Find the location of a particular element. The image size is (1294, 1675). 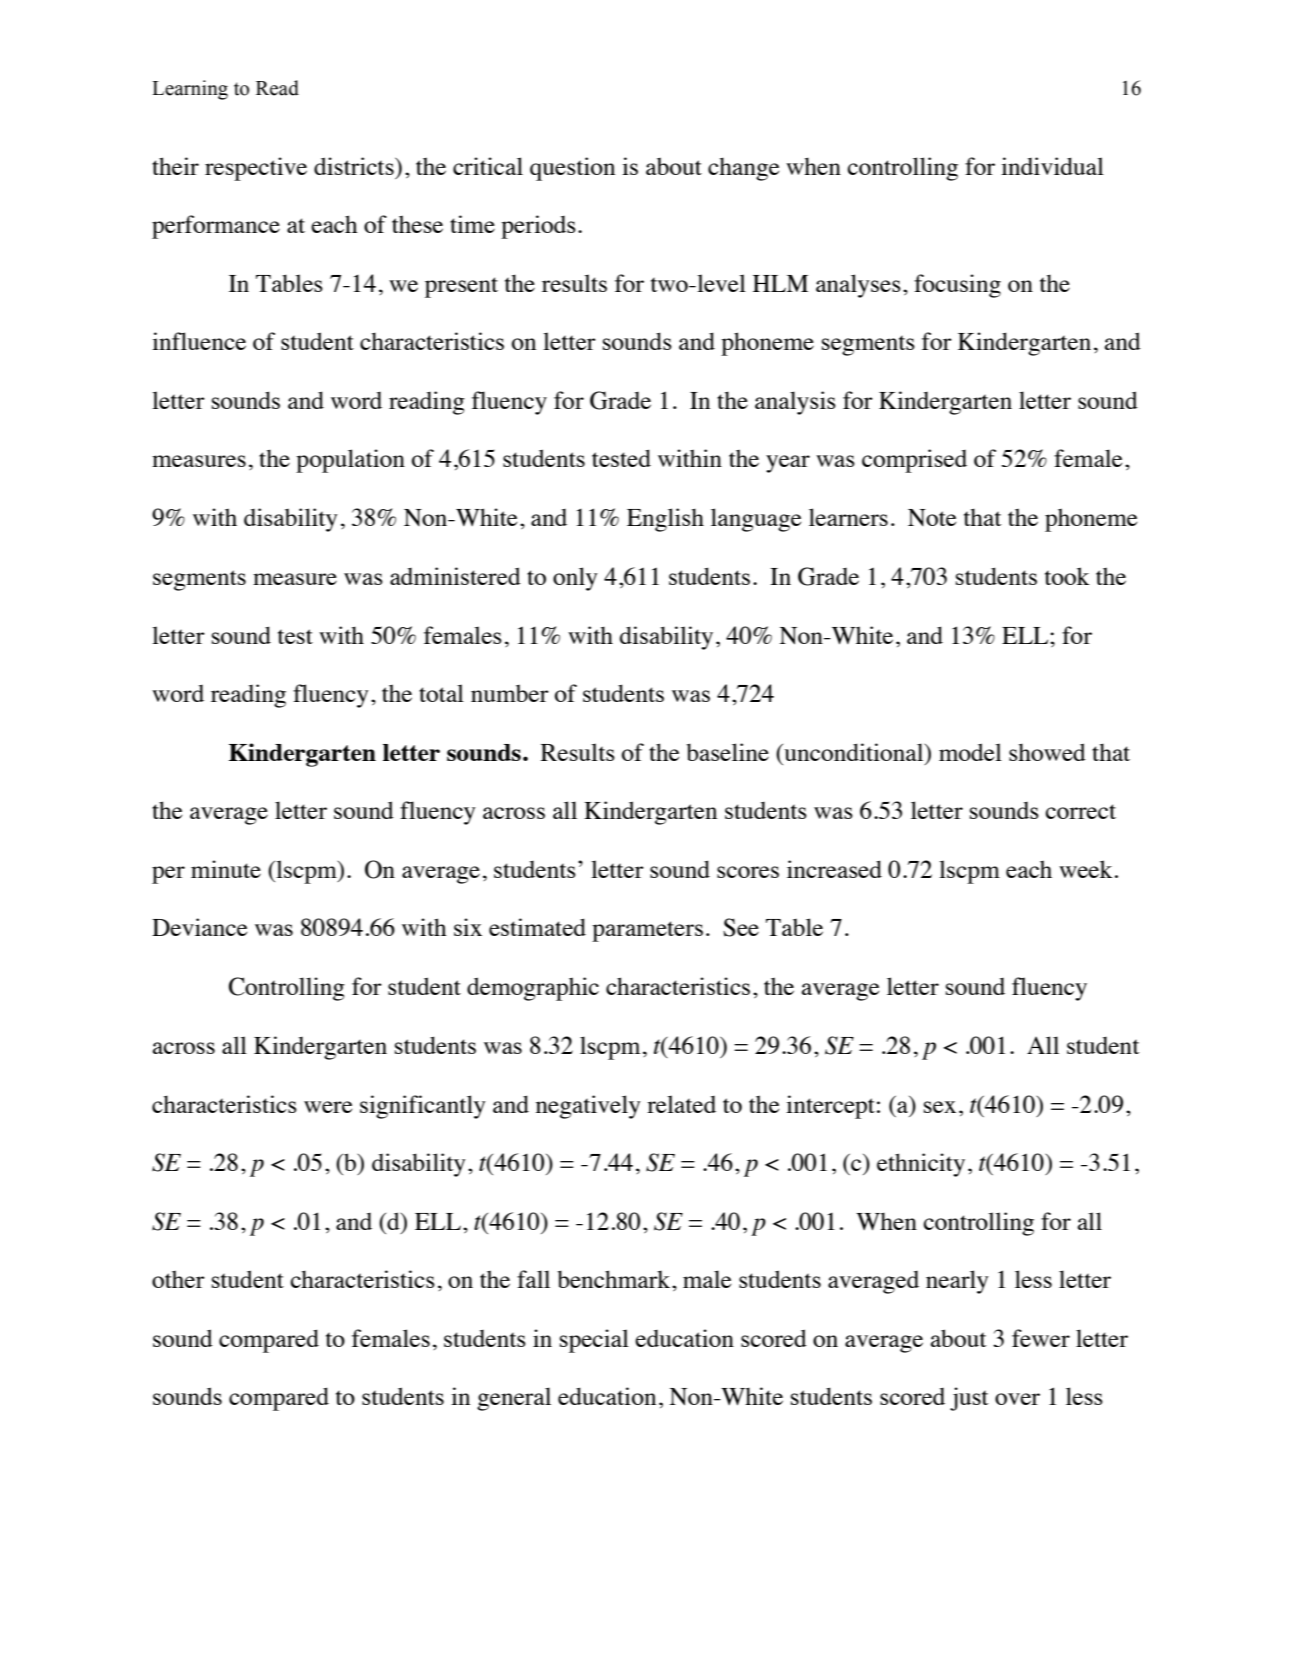

population is located at coordinates (350, 461).
